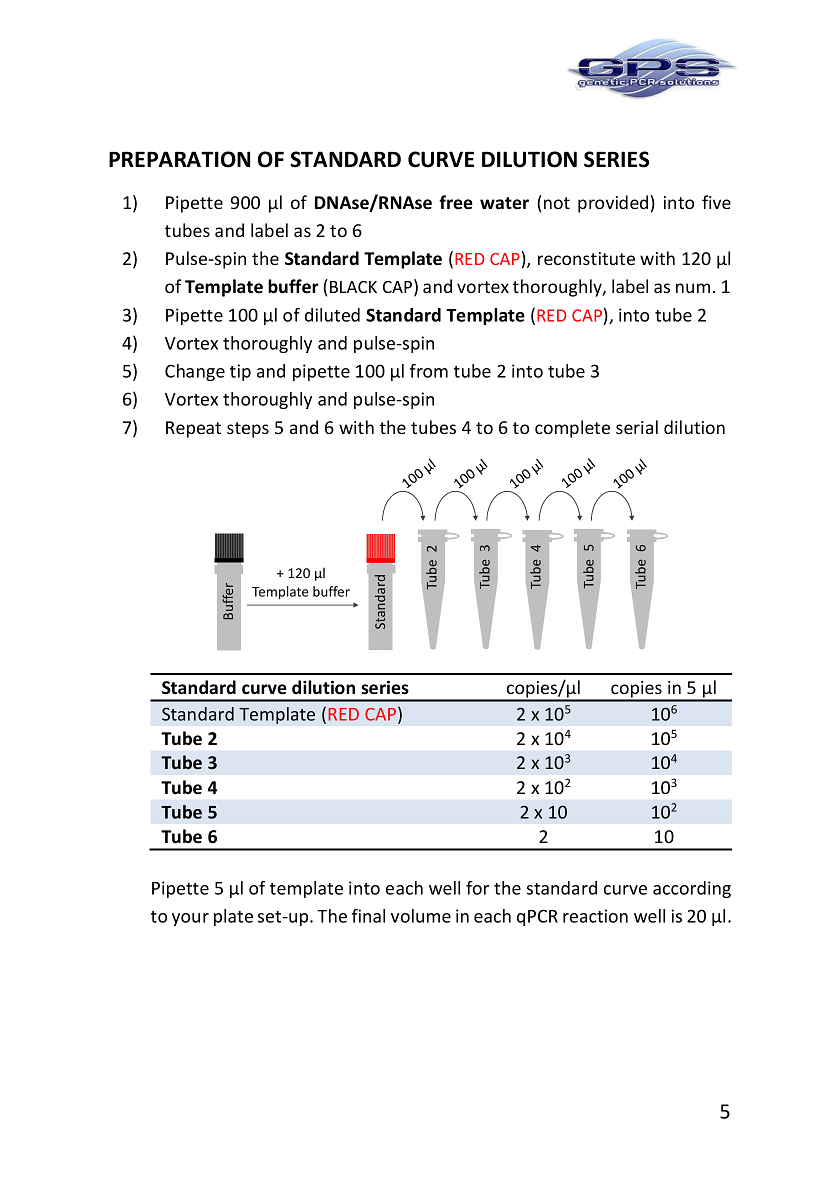 This screenshot has height=1192, width=840. I want to click on num, so click(693, 288).
